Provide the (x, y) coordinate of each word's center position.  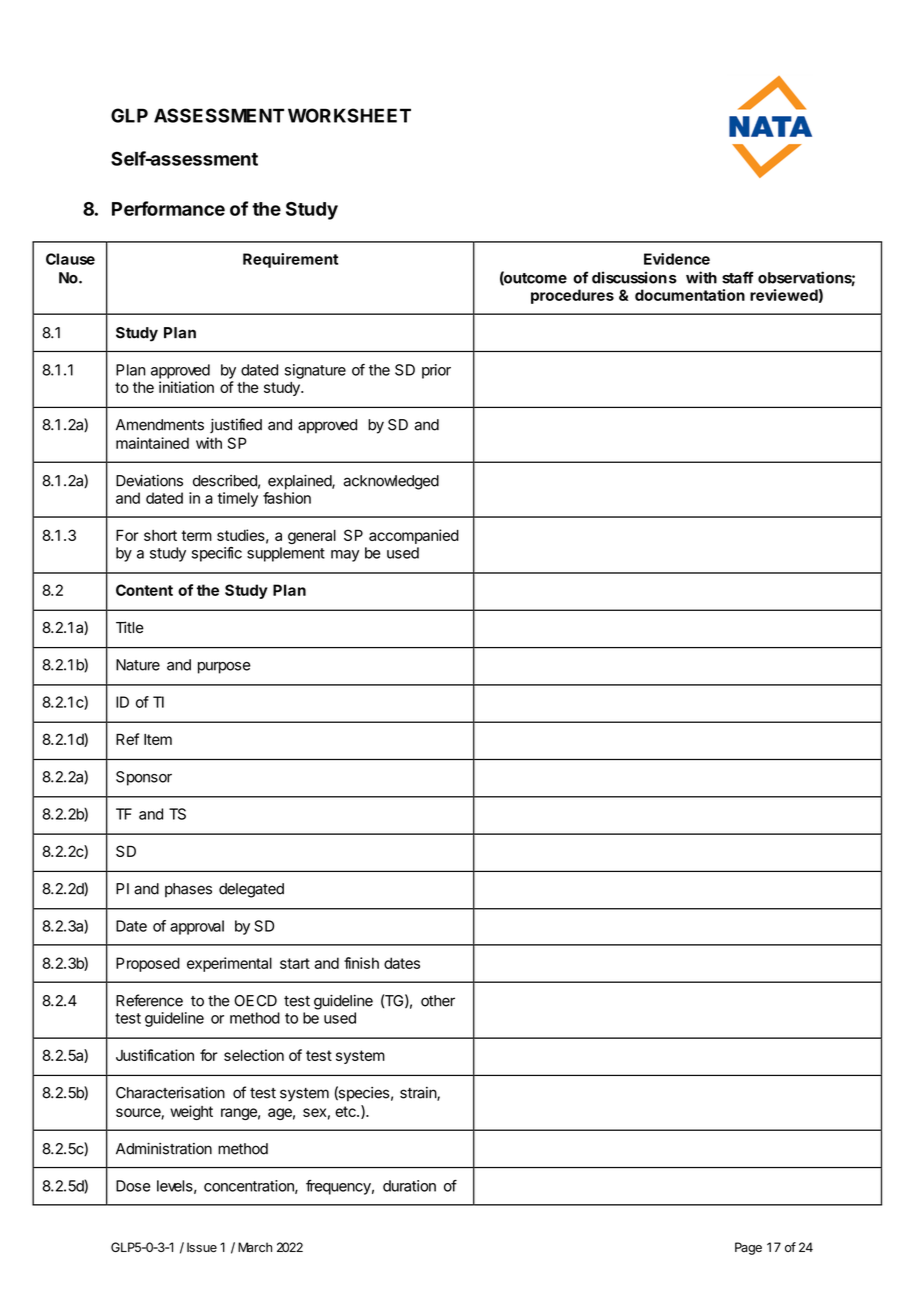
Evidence (677, 259)
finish (361, 963)
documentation (690, 295)
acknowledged (391, 482)
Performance (168, 208)
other (438, 1001)
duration (409, 1186)
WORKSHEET (349, 115)
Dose (133, 1186)
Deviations (149, 480)
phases (188, 890)
